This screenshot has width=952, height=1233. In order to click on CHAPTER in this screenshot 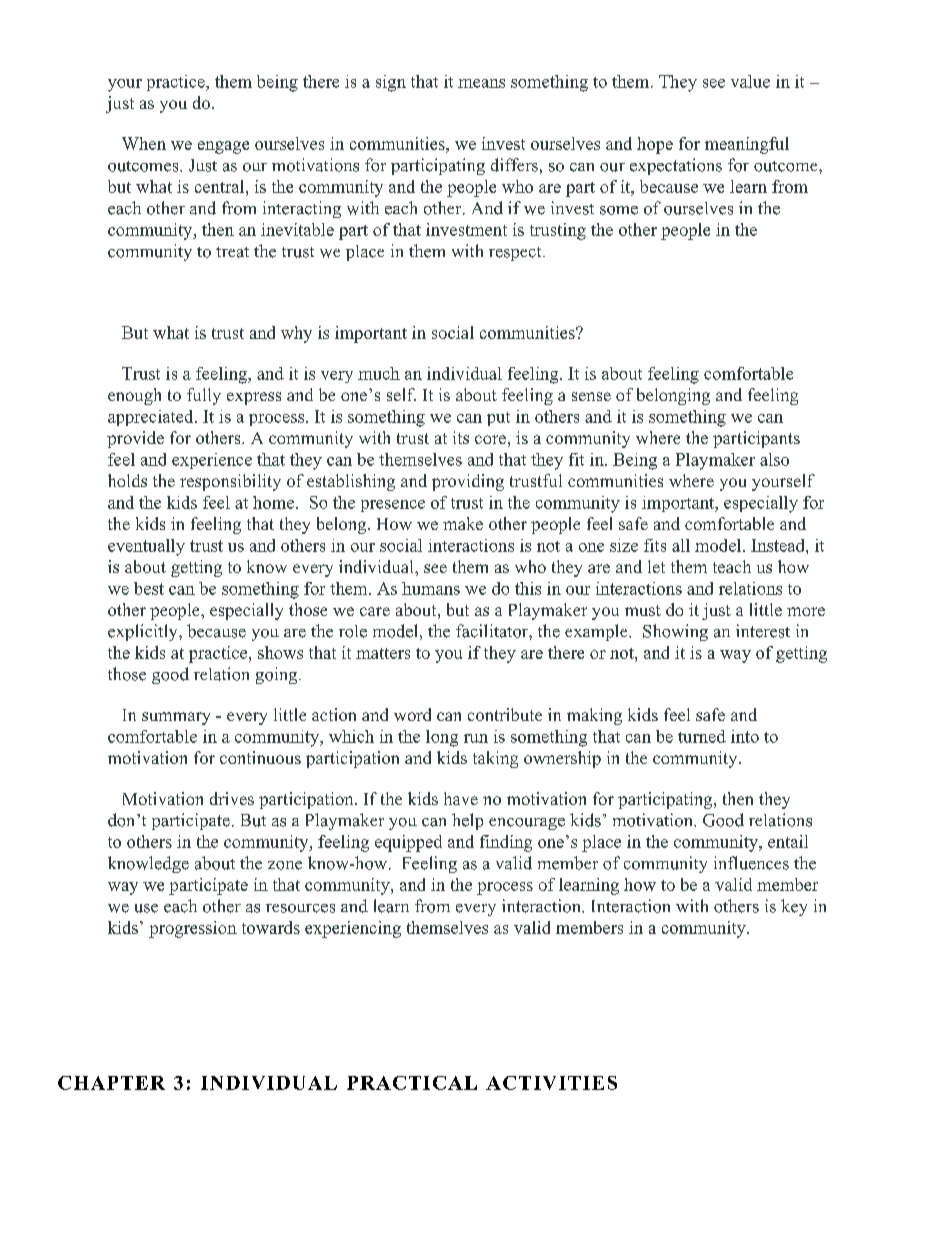, I will do `click(111, 1083)`.
